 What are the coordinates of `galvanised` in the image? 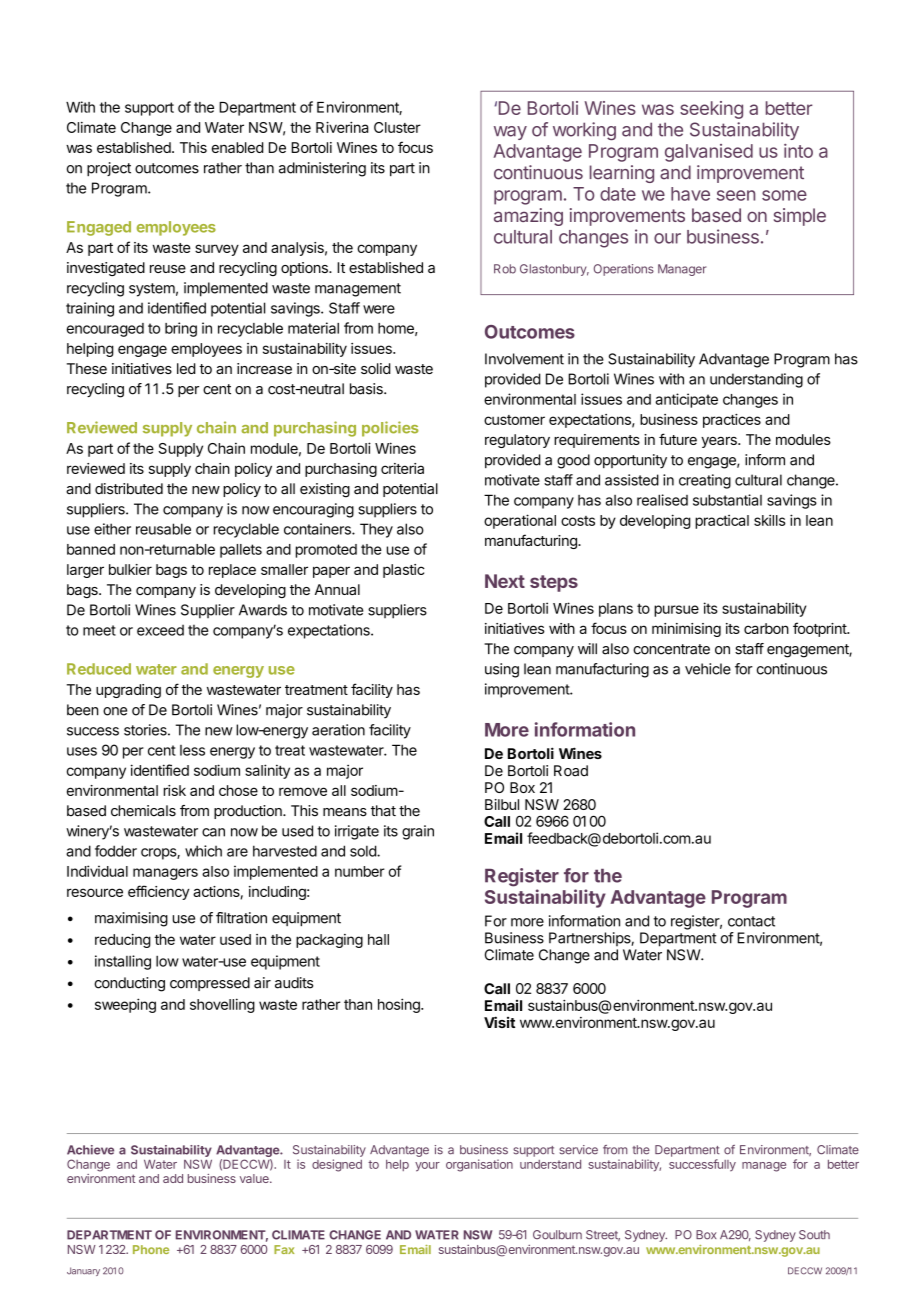 It's located at (709, 153).
